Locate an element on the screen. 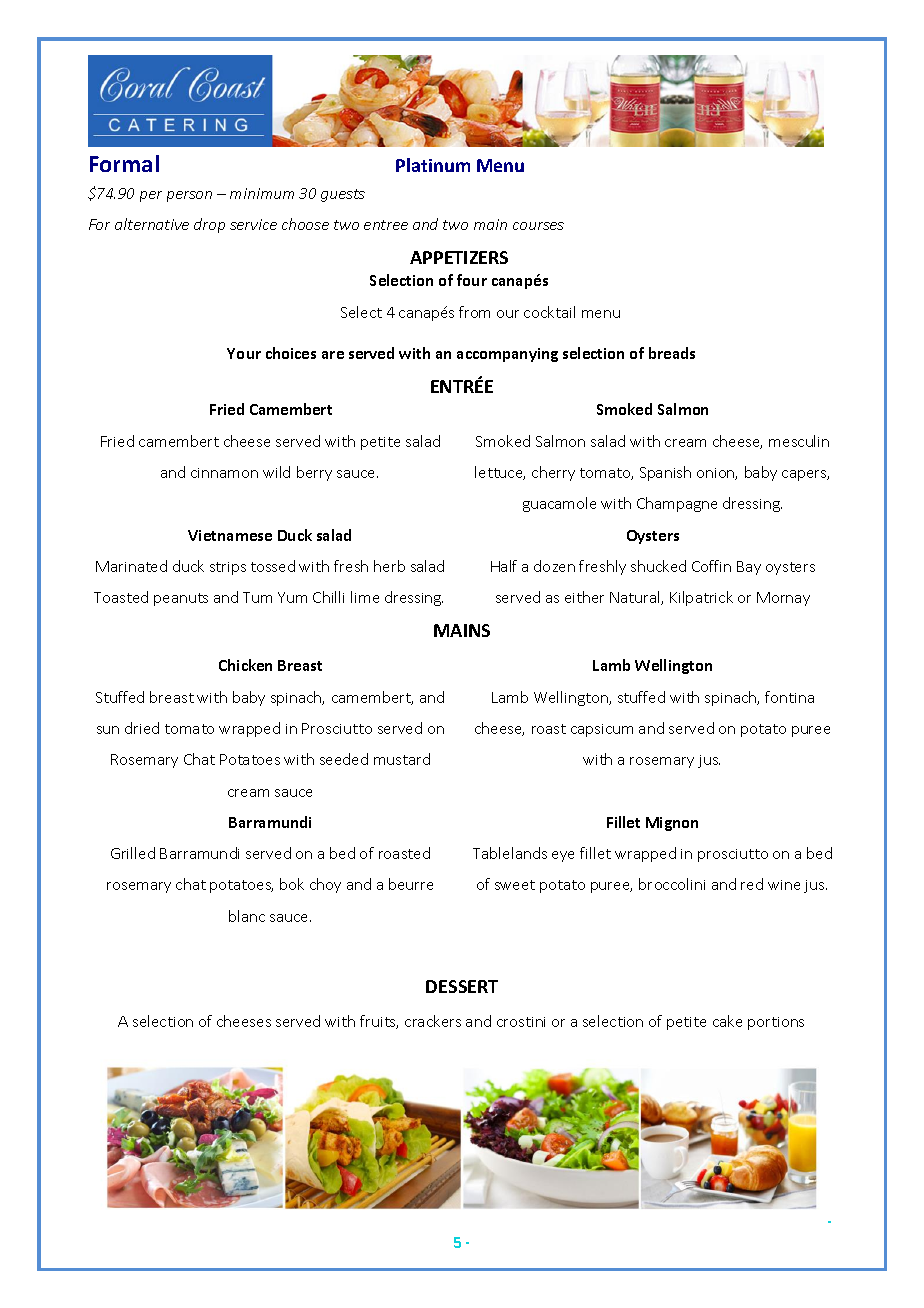 This screenshot has height=1308, width=924. seeded is located at coordinates (344, 759).
